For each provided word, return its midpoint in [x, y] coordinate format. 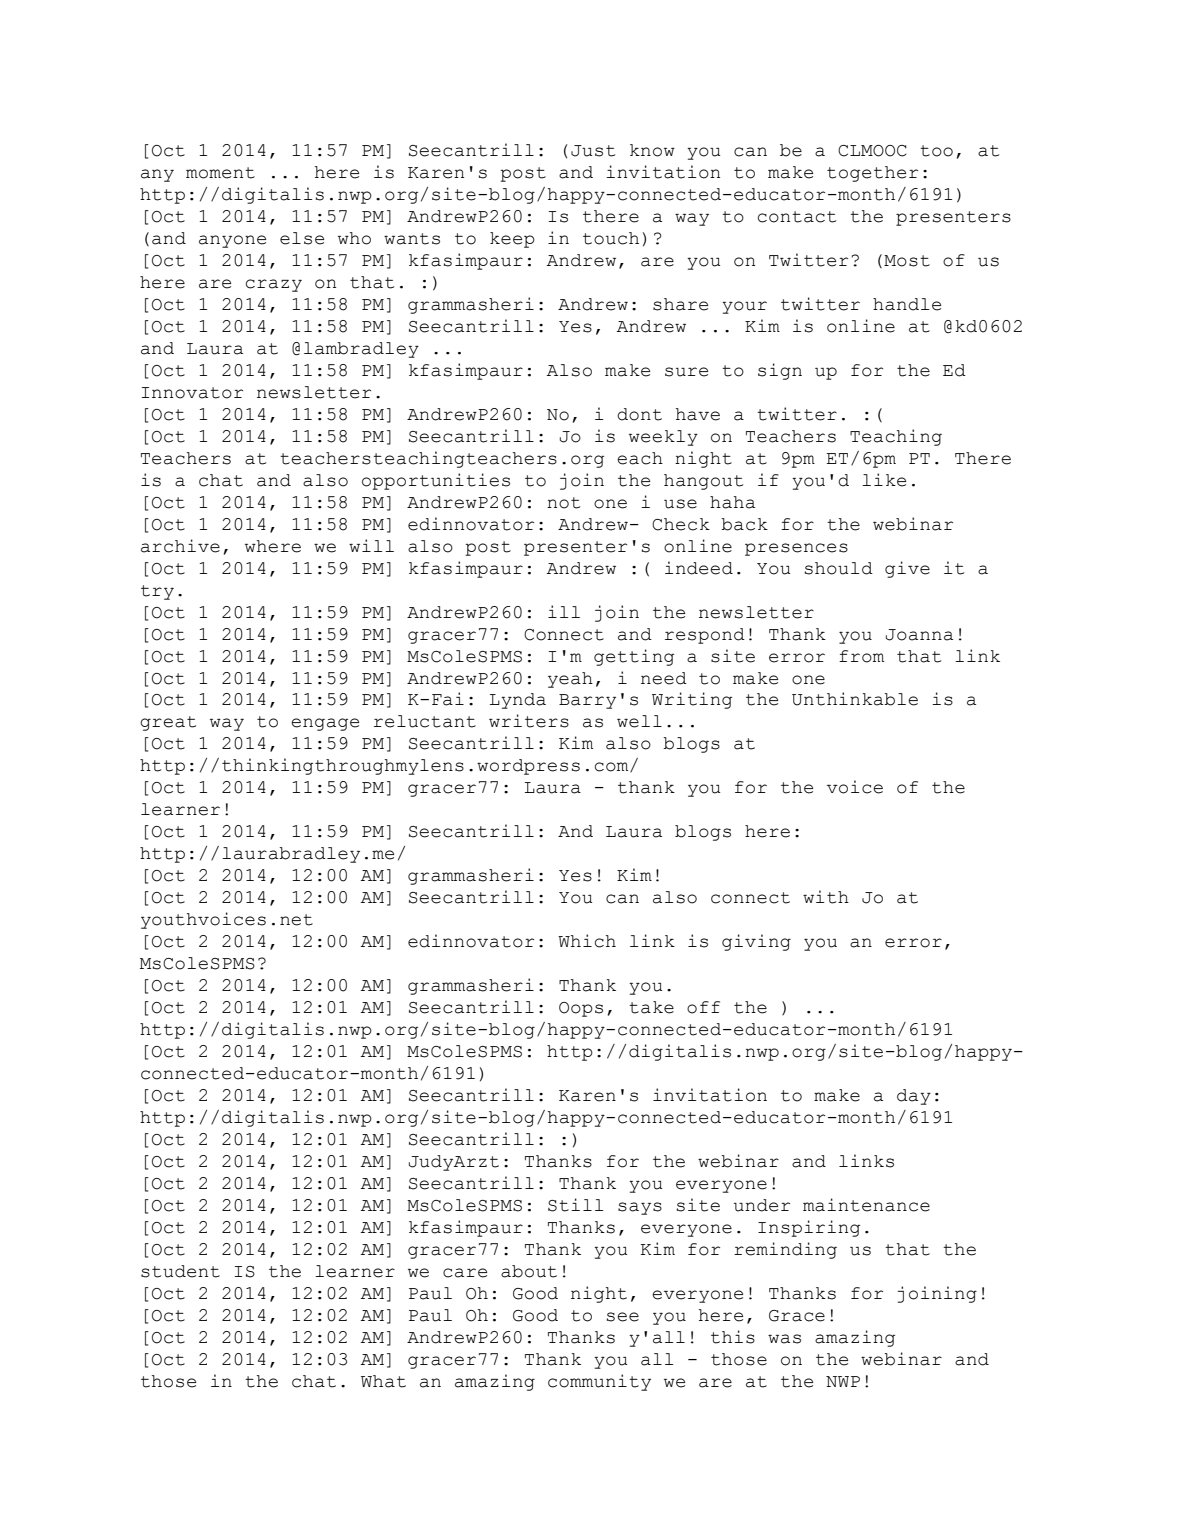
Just [593, 151]
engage [325, 724]
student [180, 1271]
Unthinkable [855, 699]
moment [220, 173]
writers [529, 721]
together [872, 174]
